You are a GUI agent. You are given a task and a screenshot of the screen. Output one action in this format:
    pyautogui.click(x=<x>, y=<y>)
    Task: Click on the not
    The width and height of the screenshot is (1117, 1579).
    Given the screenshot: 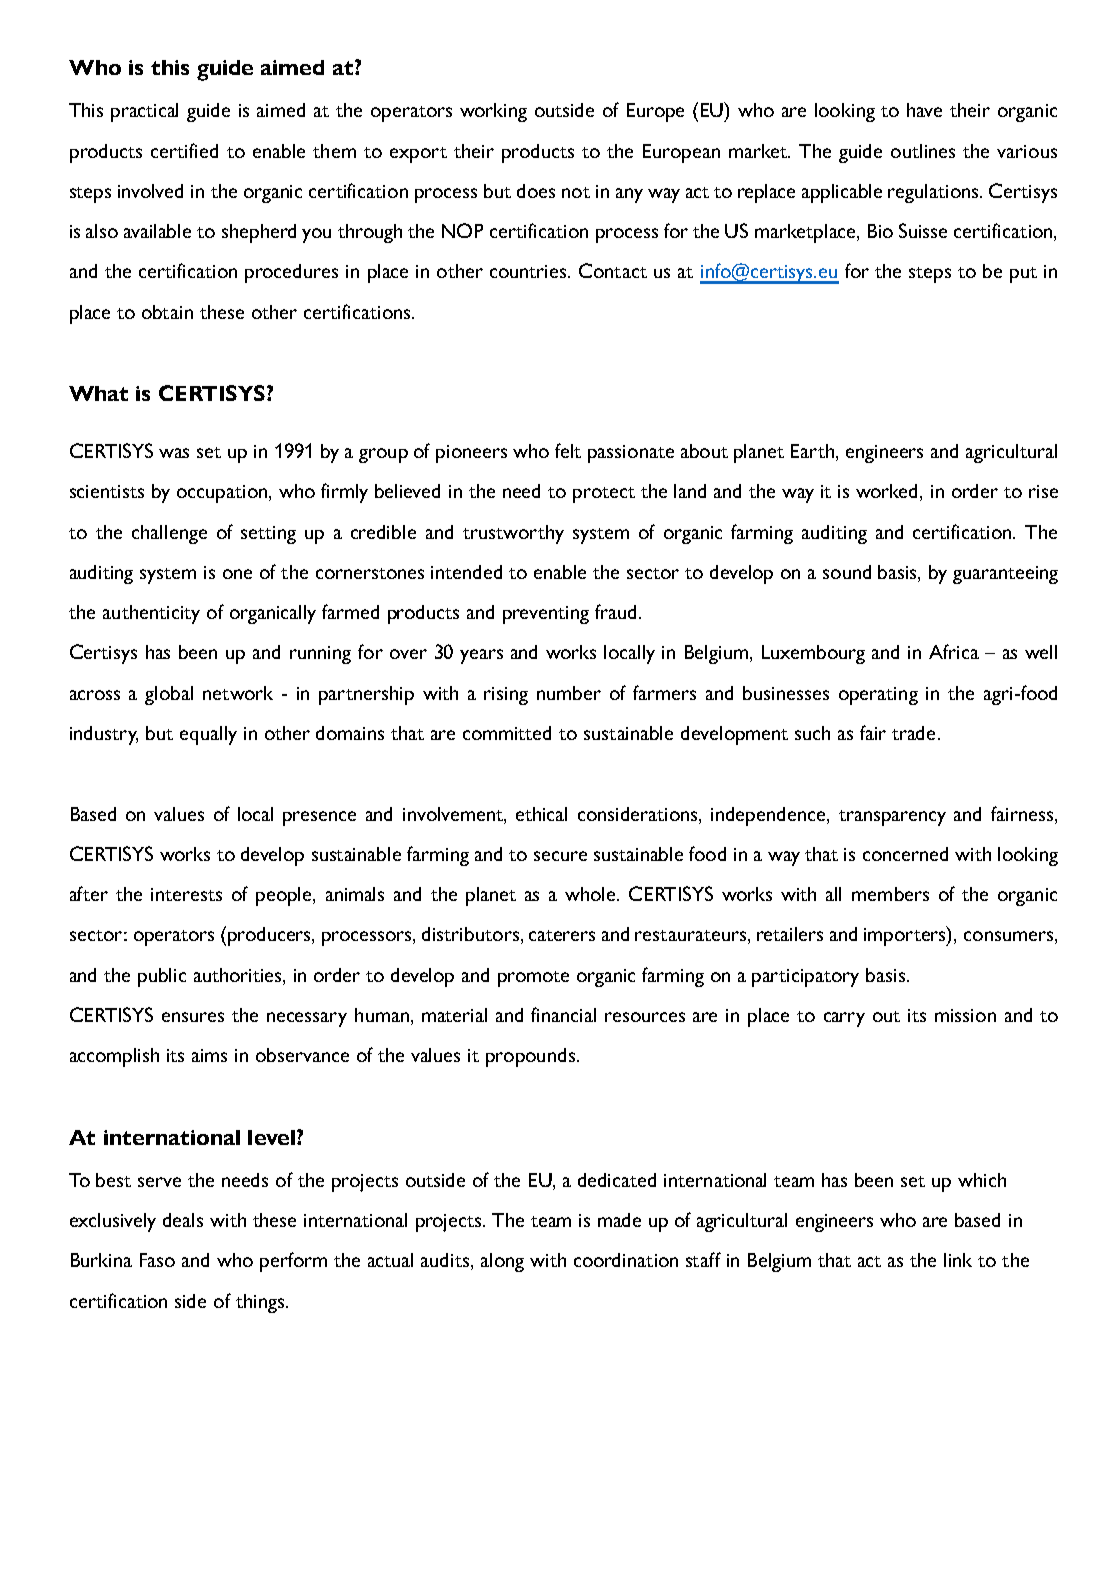 What is the action you would take?
    pyautogui.click(x=576, y=192)
